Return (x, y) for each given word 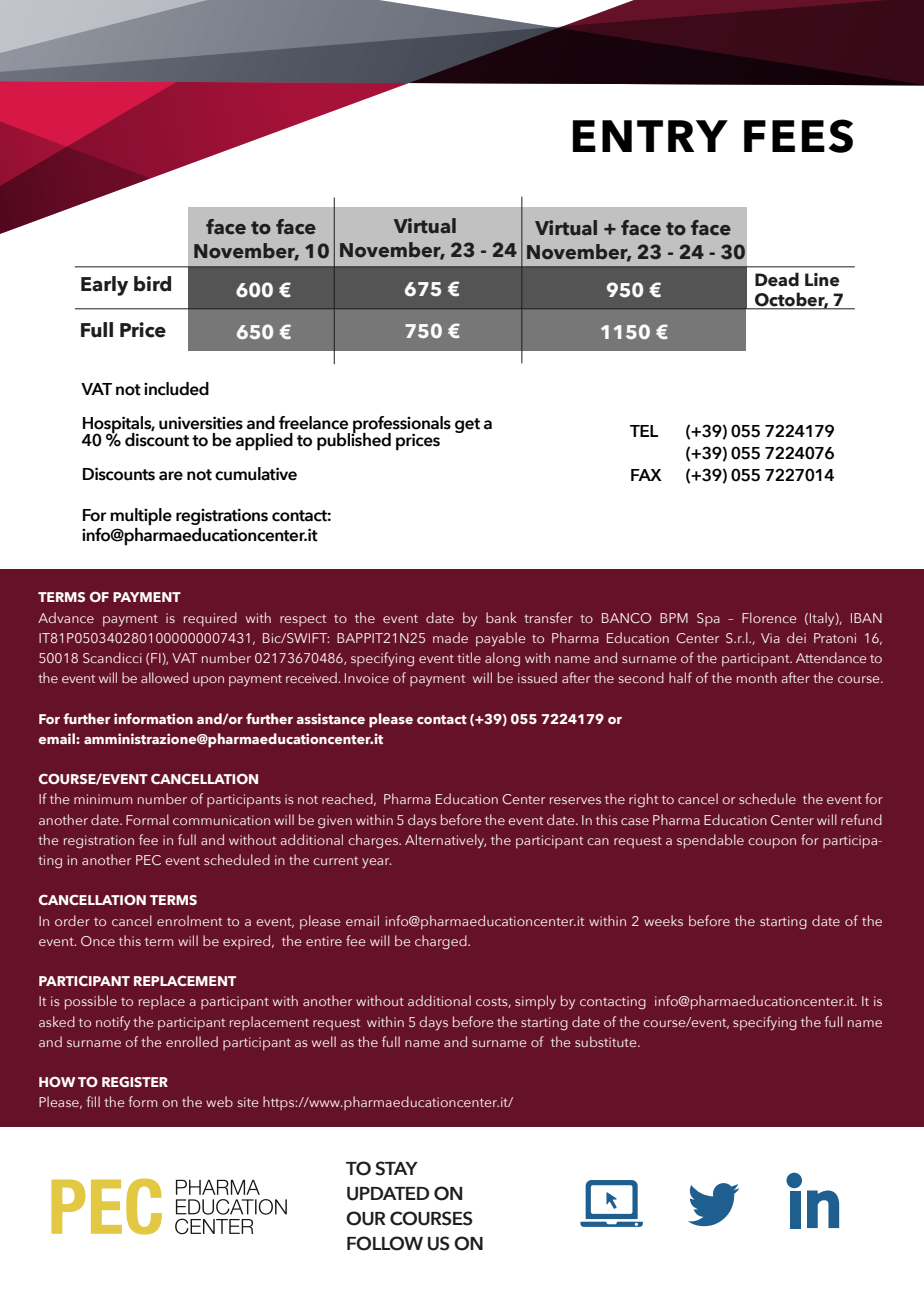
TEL (644, 431)
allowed (164, 677)
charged (442, 942)
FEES (798, 136)
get (467, 425)
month (757, 677)
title (469, 657)
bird (152, 284)
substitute (607, 1041)
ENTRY (650, 136)
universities (201, 423)
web (219, 1101)
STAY (396, 1168)
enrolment (189, 920)
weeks (663, 920)
